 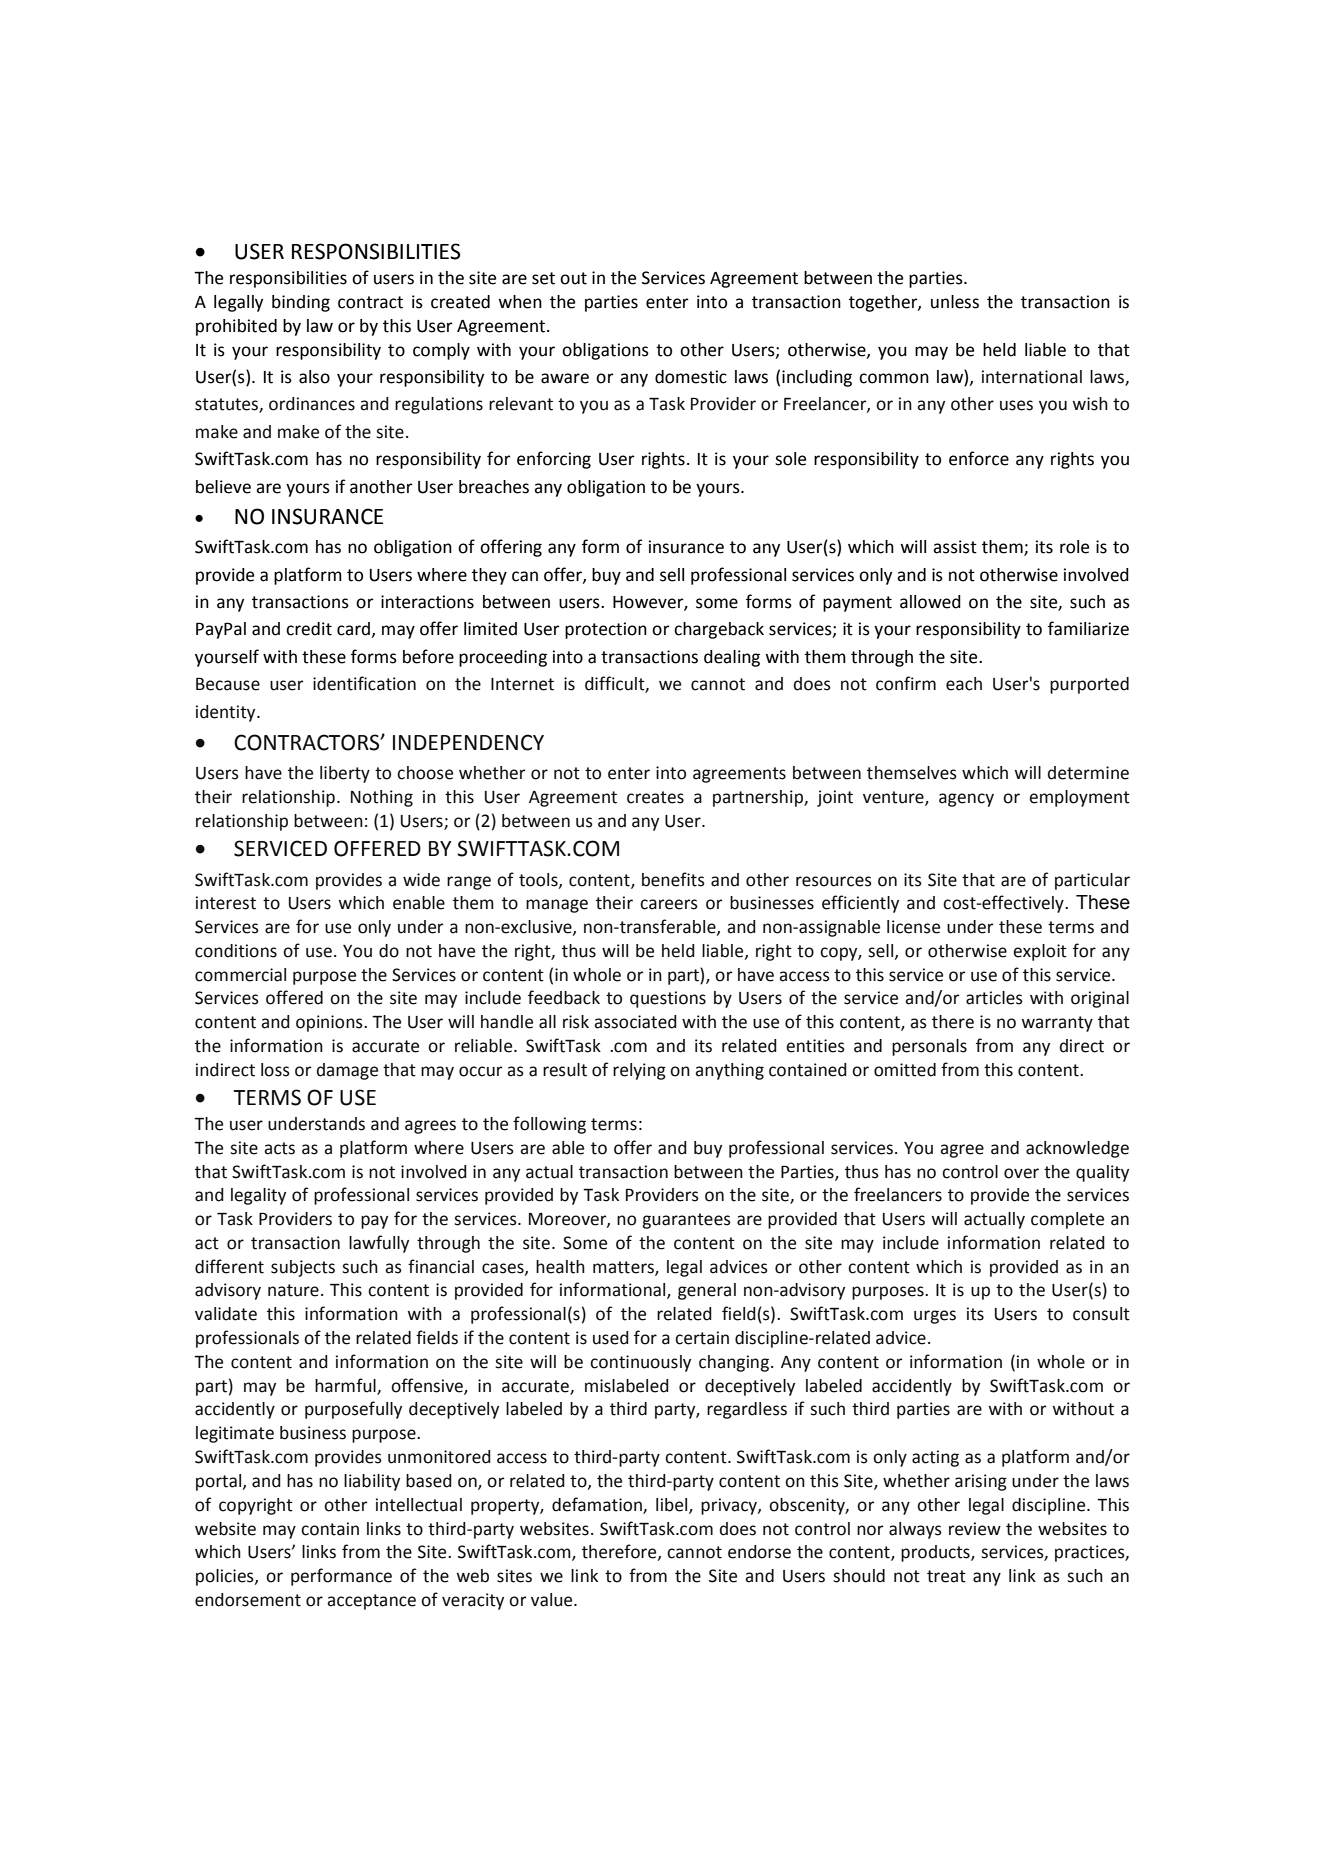 What do you see at coordinates (371, 1602) in the image?
I see `acceptance` at bounding box center [371, 1602].
